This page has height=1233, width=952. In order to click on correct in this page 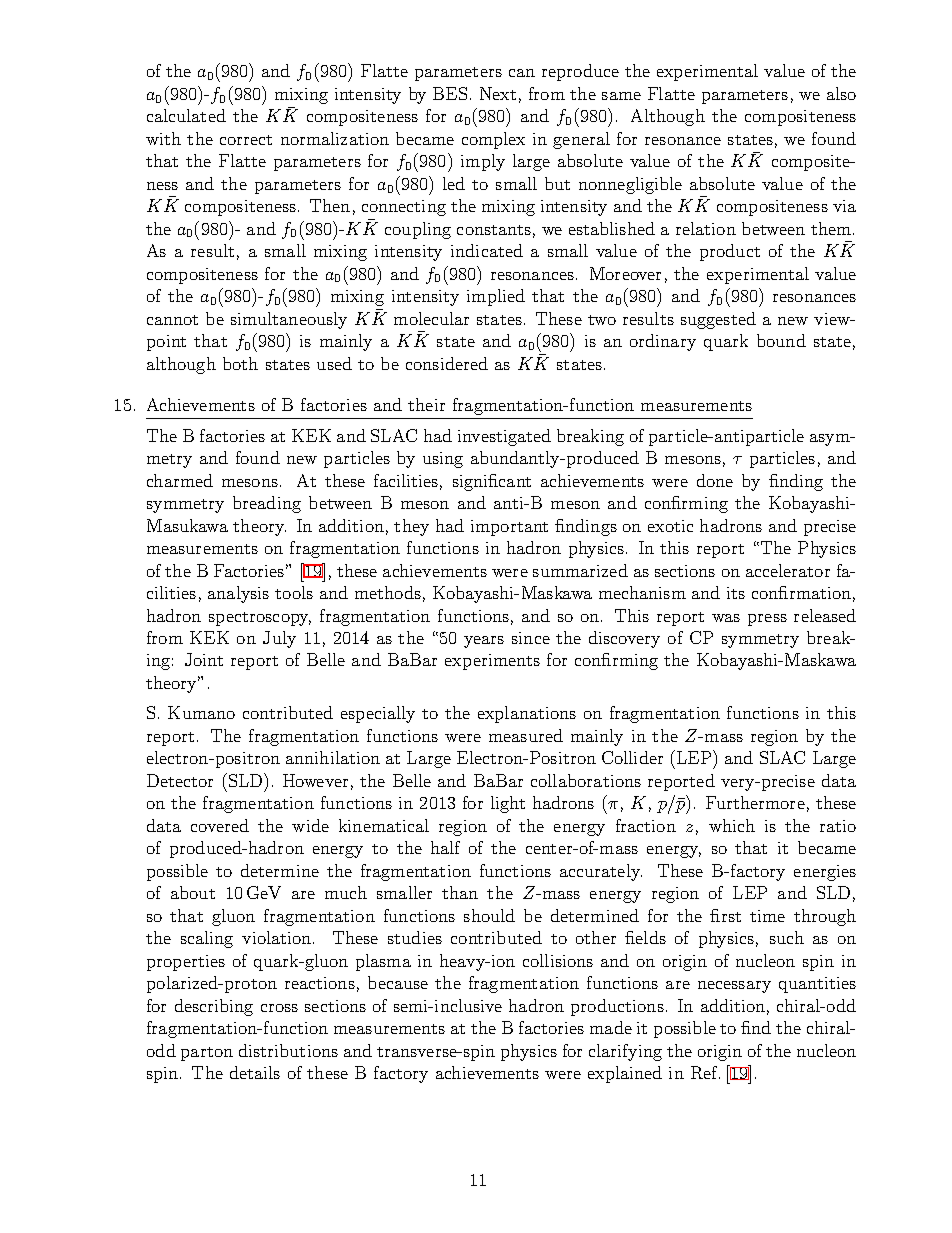, I will do `click(246, 140)`.
